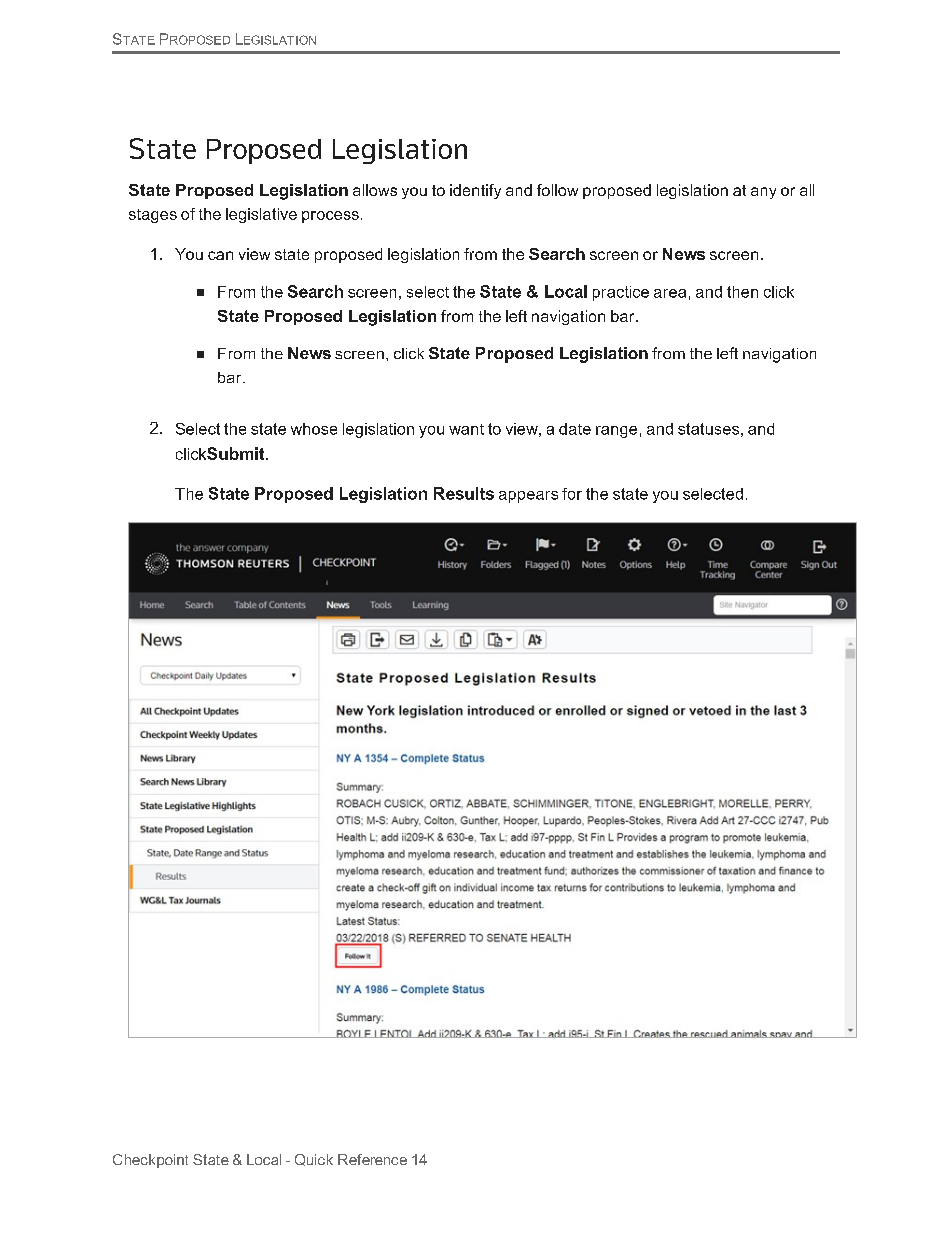 The height and width of the screenshot is (1233, 952). What do you see at coordinates (475, 191) in the screenshot?
I see `identify` at bounding box center [475, 191].
